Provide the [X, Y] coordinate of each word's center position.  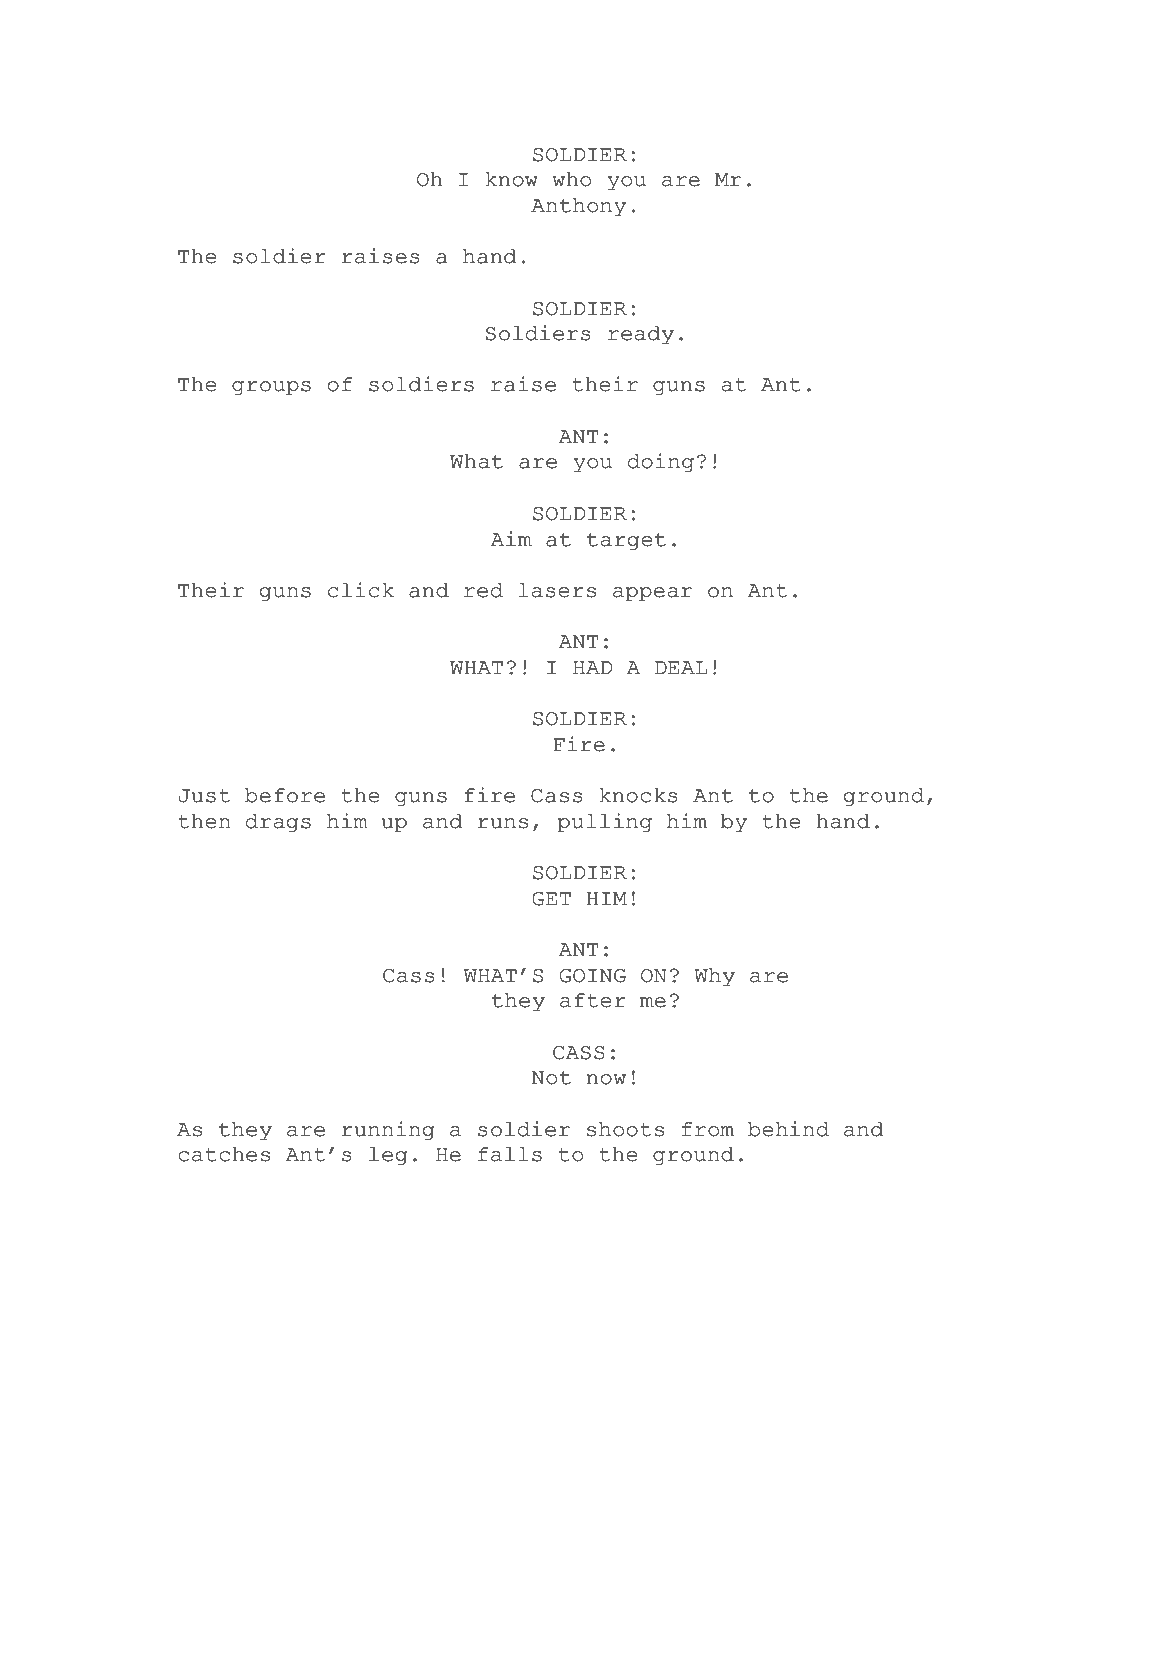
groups [271, 388]
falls [510, 1154]
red [483, 590]
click [361, 590]
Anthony [578, 207]
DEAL [681, 667]
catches [224, 1154]
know [512, 179]
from [708, 1129]
